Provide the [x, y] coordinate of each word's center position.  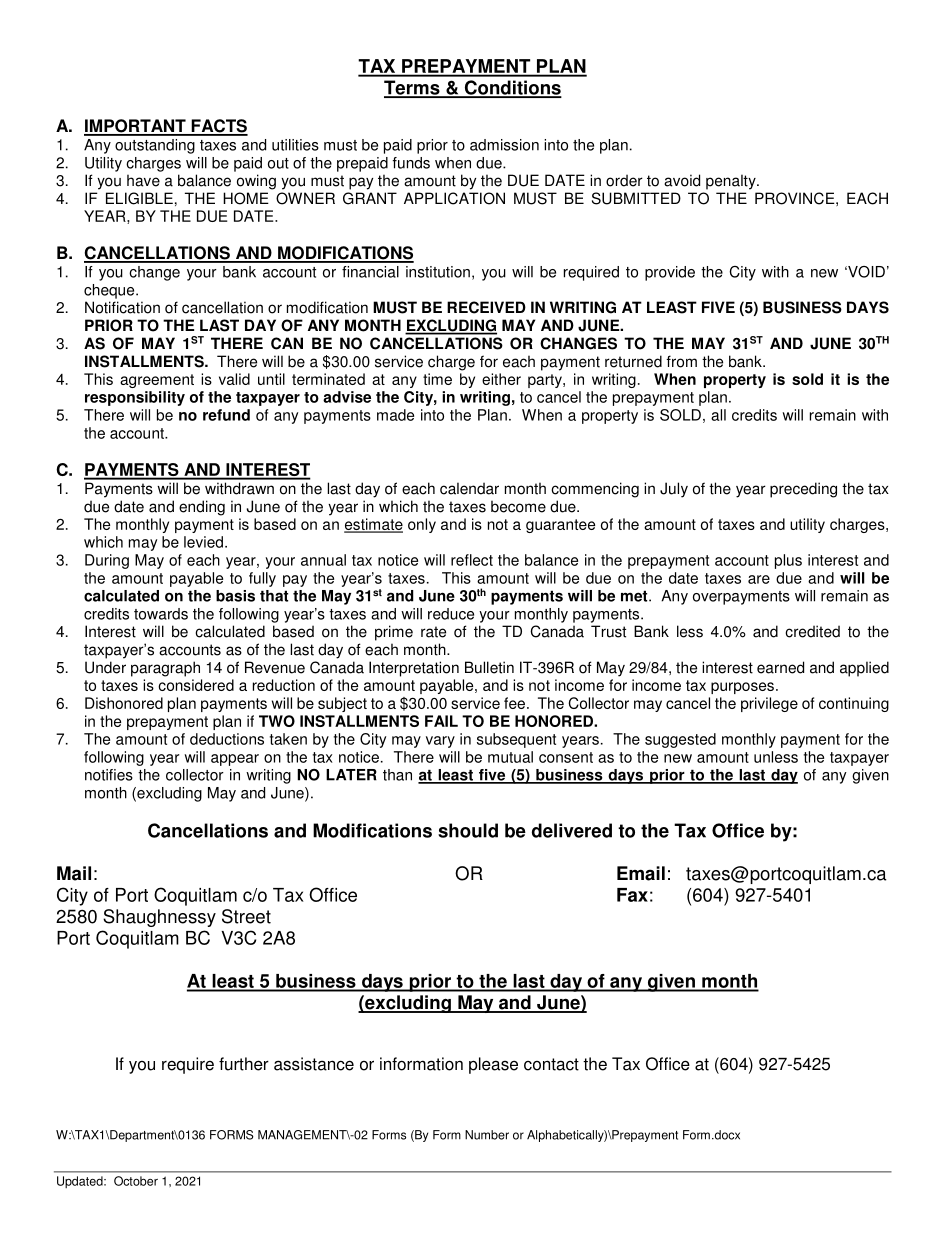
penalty [732, 182]
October [136, 1181]
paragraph [165, 669]
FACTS [218, 127]
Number [487, 1135]
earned [780, 667]
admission [504, 145]
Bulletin [489, 667]
